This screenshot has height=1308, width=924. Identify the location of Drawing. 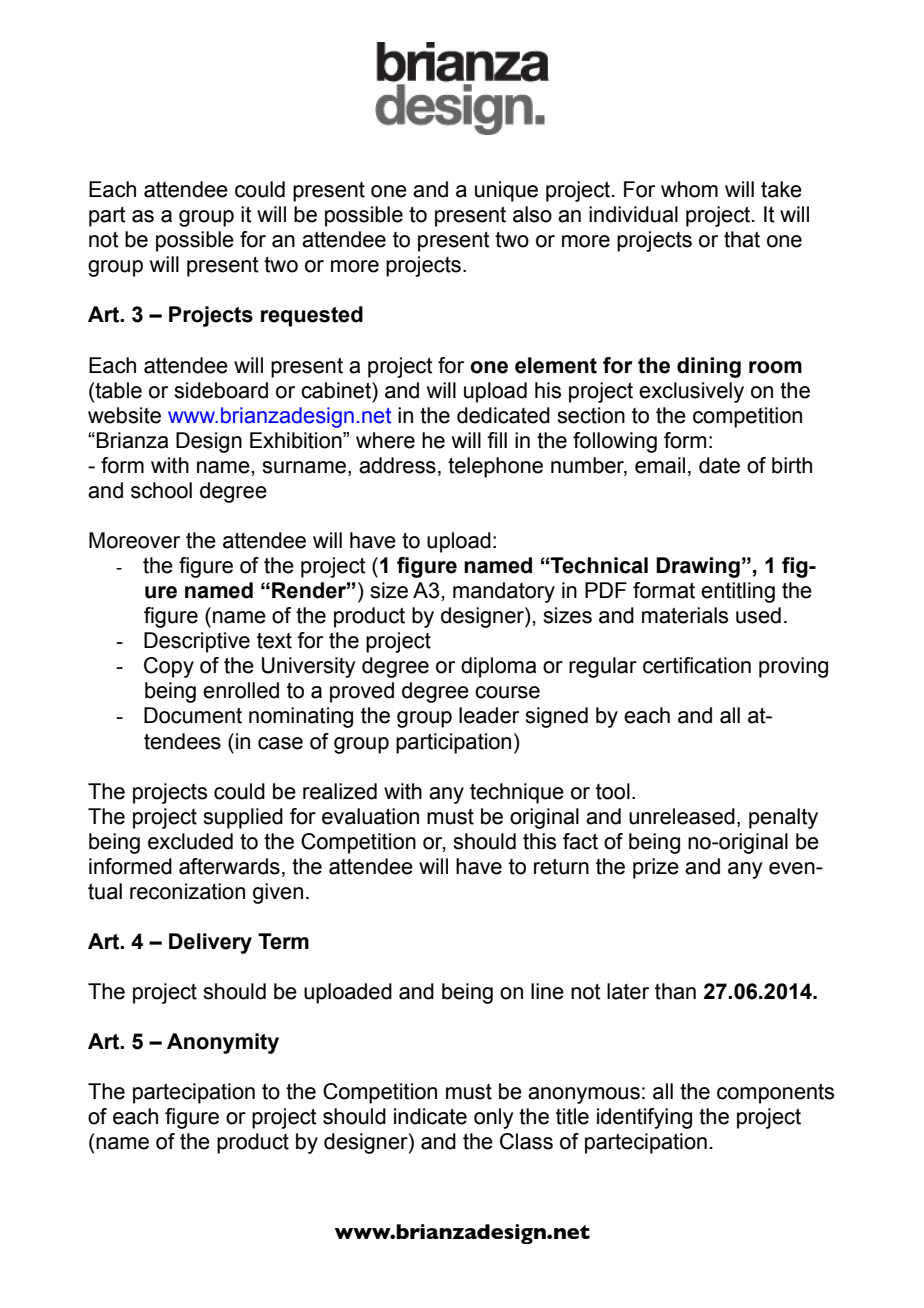
(698, 567).
